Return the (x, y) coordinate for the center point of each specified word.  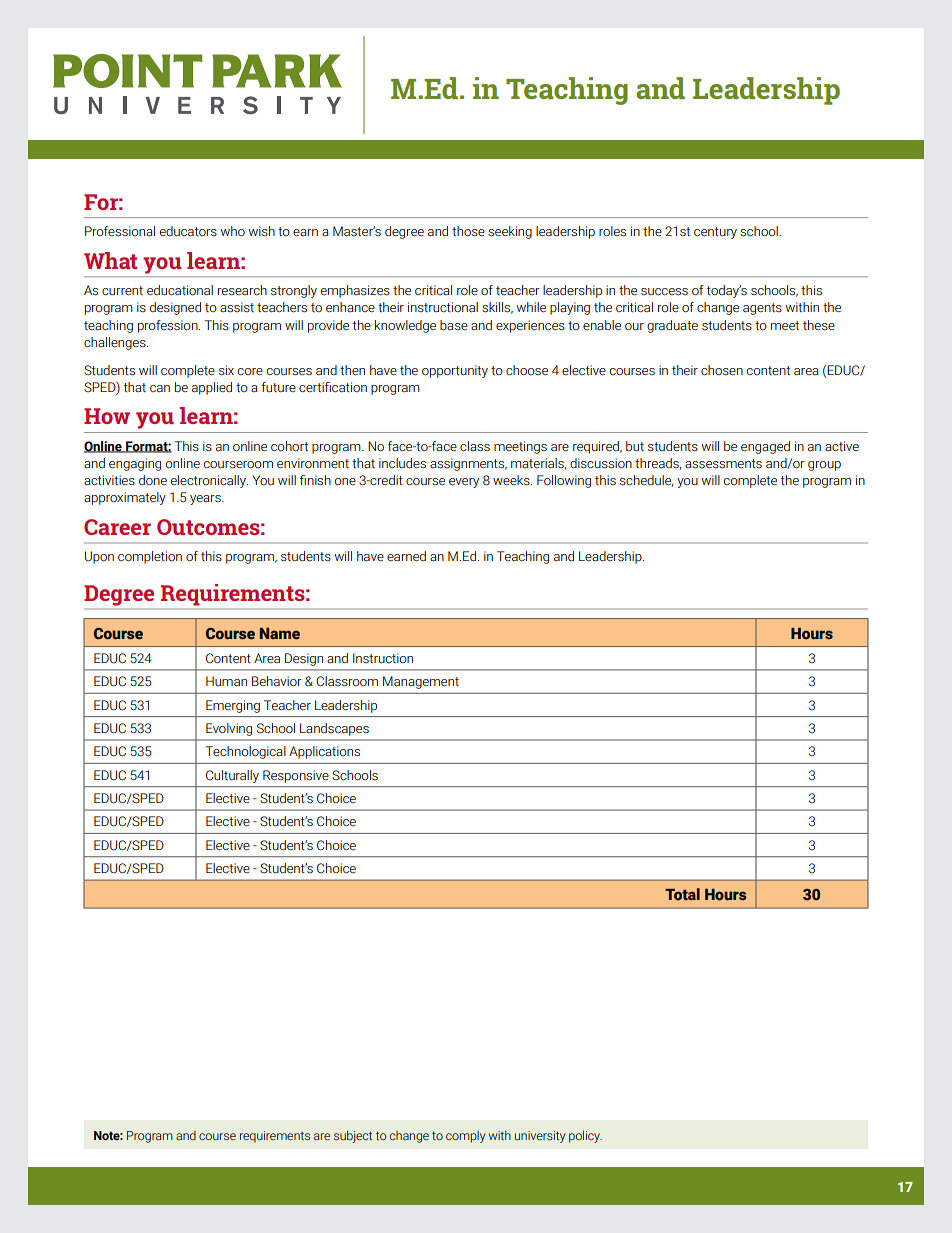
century (715, 233)
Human (226, 681)
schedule (647, 481)
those (468, 231)
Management (421, 682)
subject (353, 1136)
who (232, 231)
